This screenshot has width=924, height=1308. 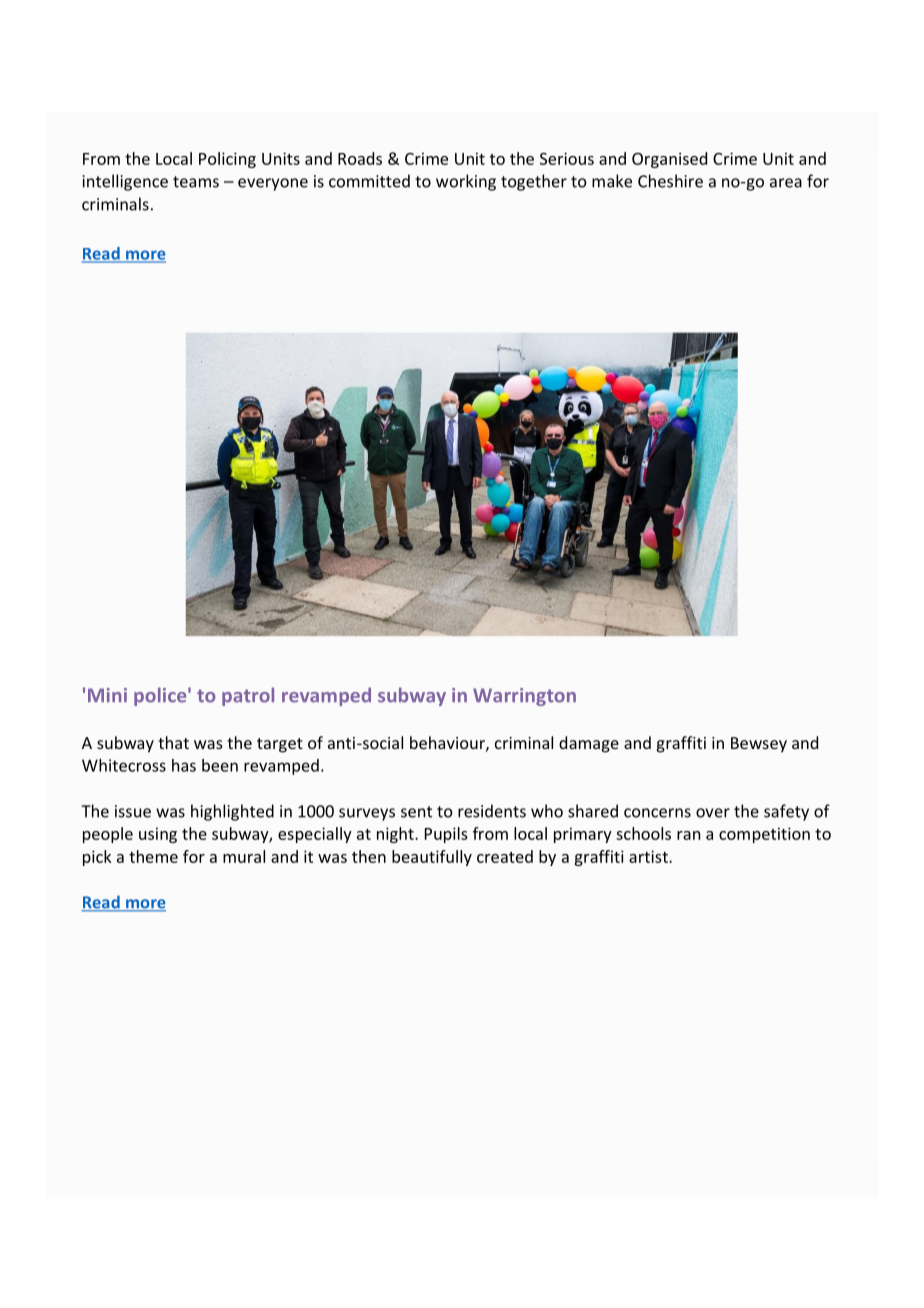 What do you see at coordinates (670, 181) in the screenshot?
I see `Cheshire` at bounding box center [670, 181].
